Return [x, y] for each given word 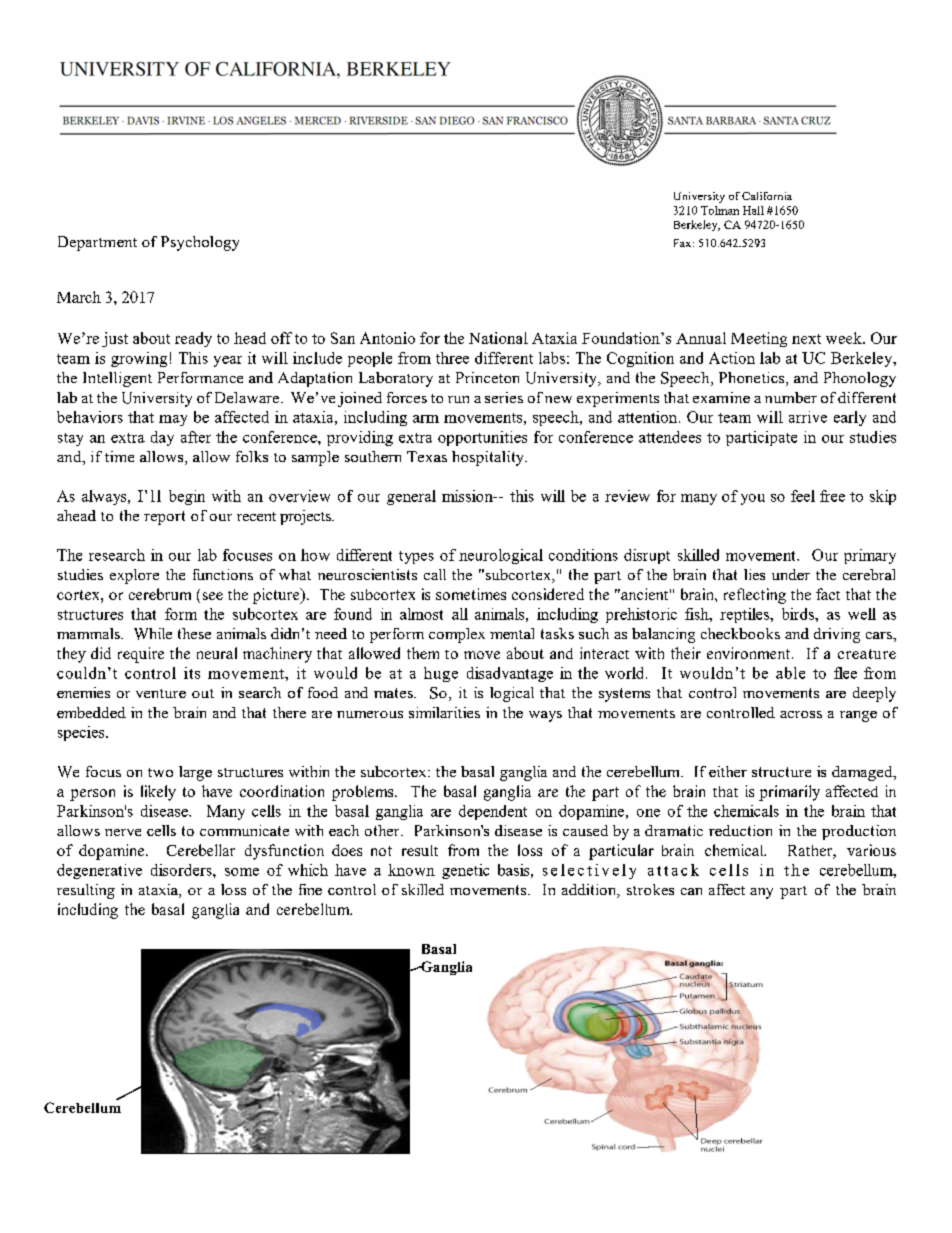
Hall [753, 210]
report [164, 518]
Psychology [200, 243]
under [791, 574]
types [416, 557]
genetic [465, 871]
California [767, 196]
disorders [182, 870]
